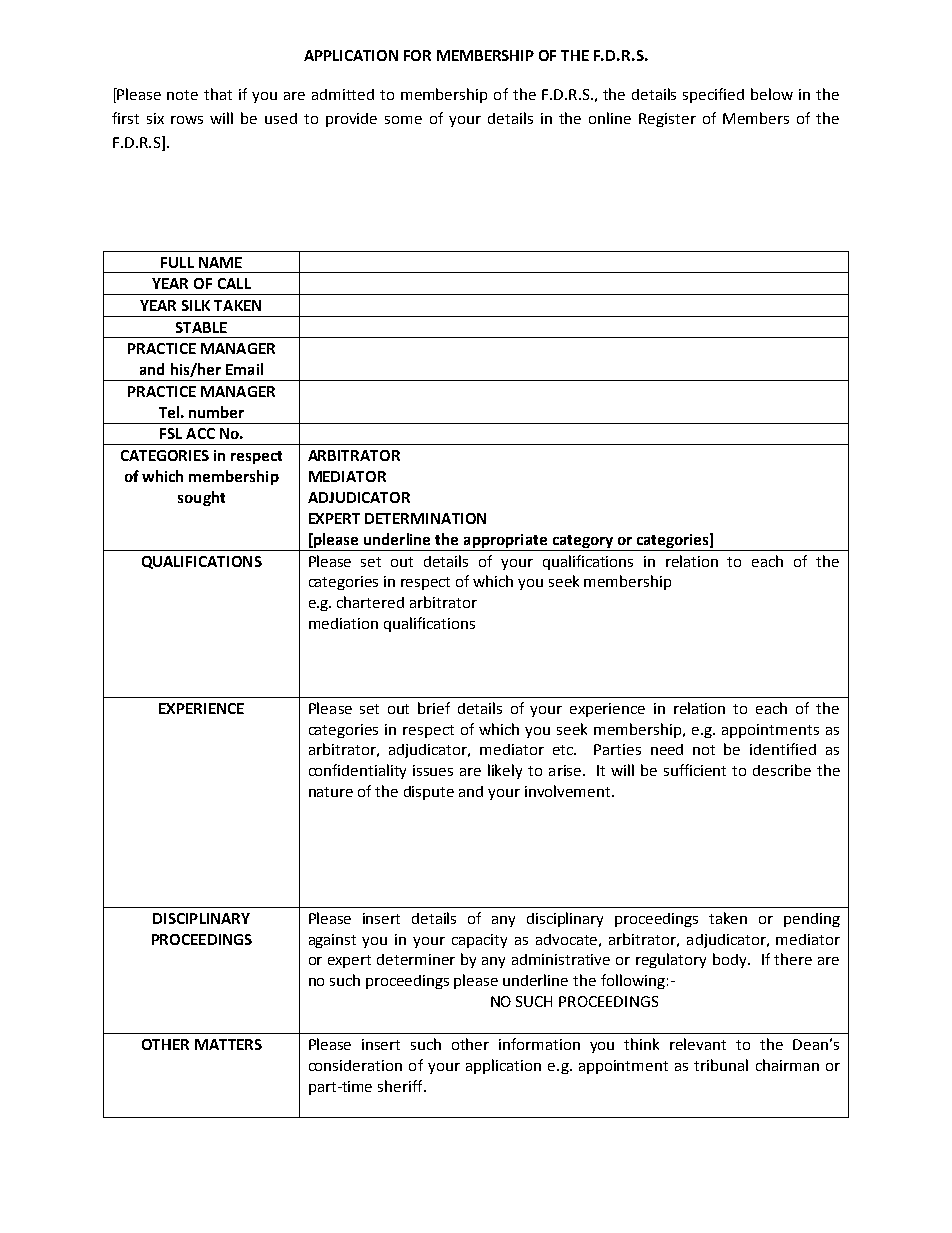 The height and width of the screenshot is (1233, 952). I want to click on sought, so click(201, 498).
